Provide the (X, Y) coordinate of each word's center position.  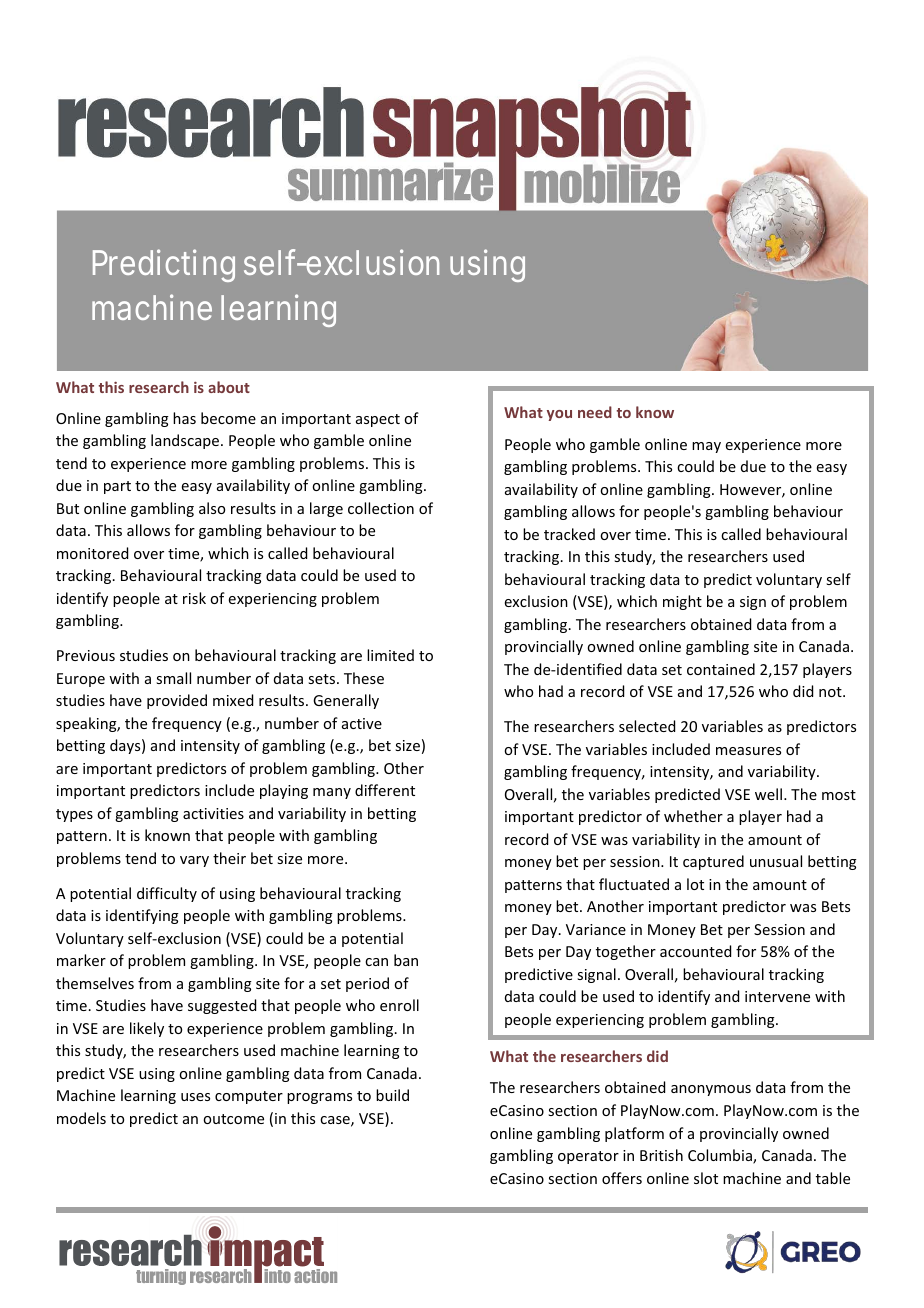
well (768, 794)
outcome (233, 1119)
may (706, 447)
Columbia (721, 1156)
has (184, 418)
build (392, 1095)
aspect (378, 420)
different (385, 790)
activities (213, 813)
